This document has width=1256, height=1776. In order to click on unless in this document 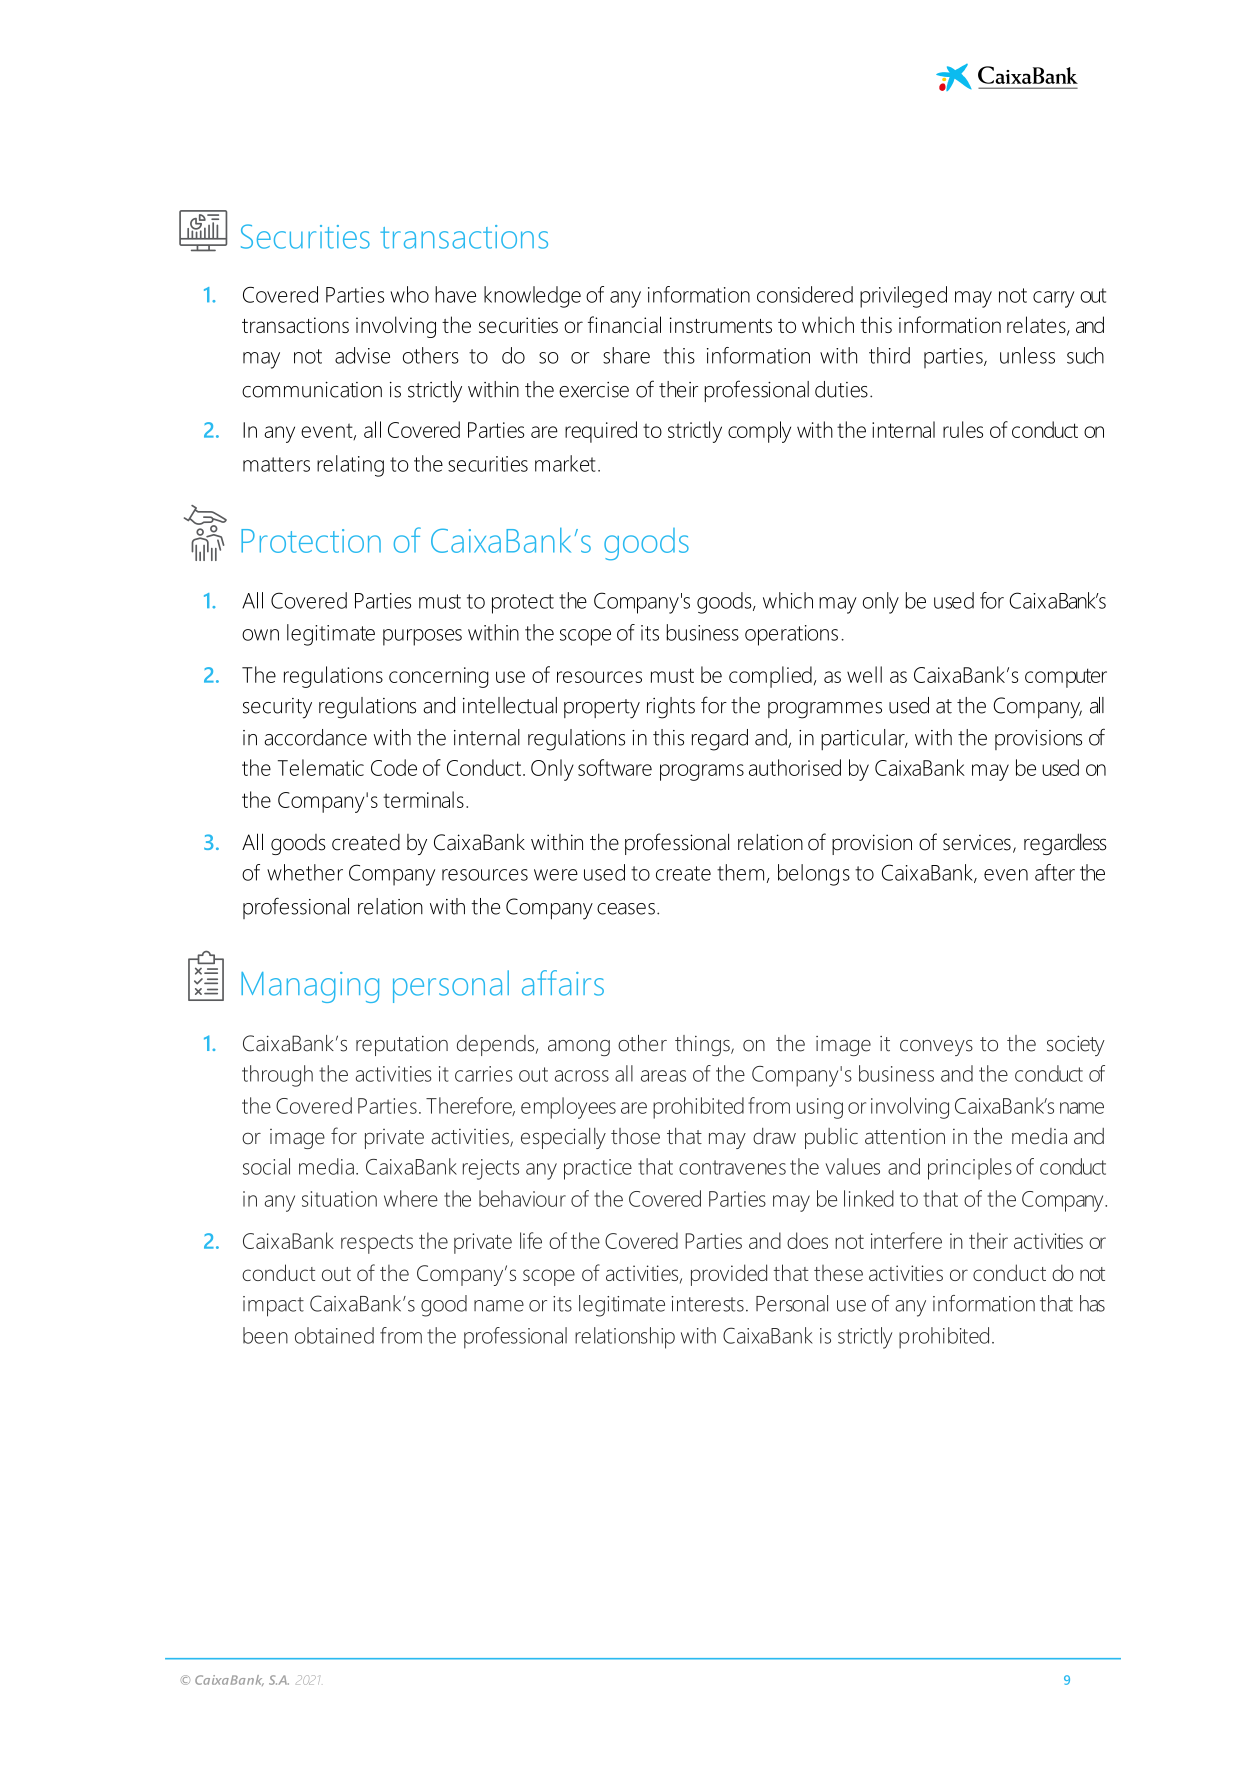, I will do `click(1027, 355)`.
